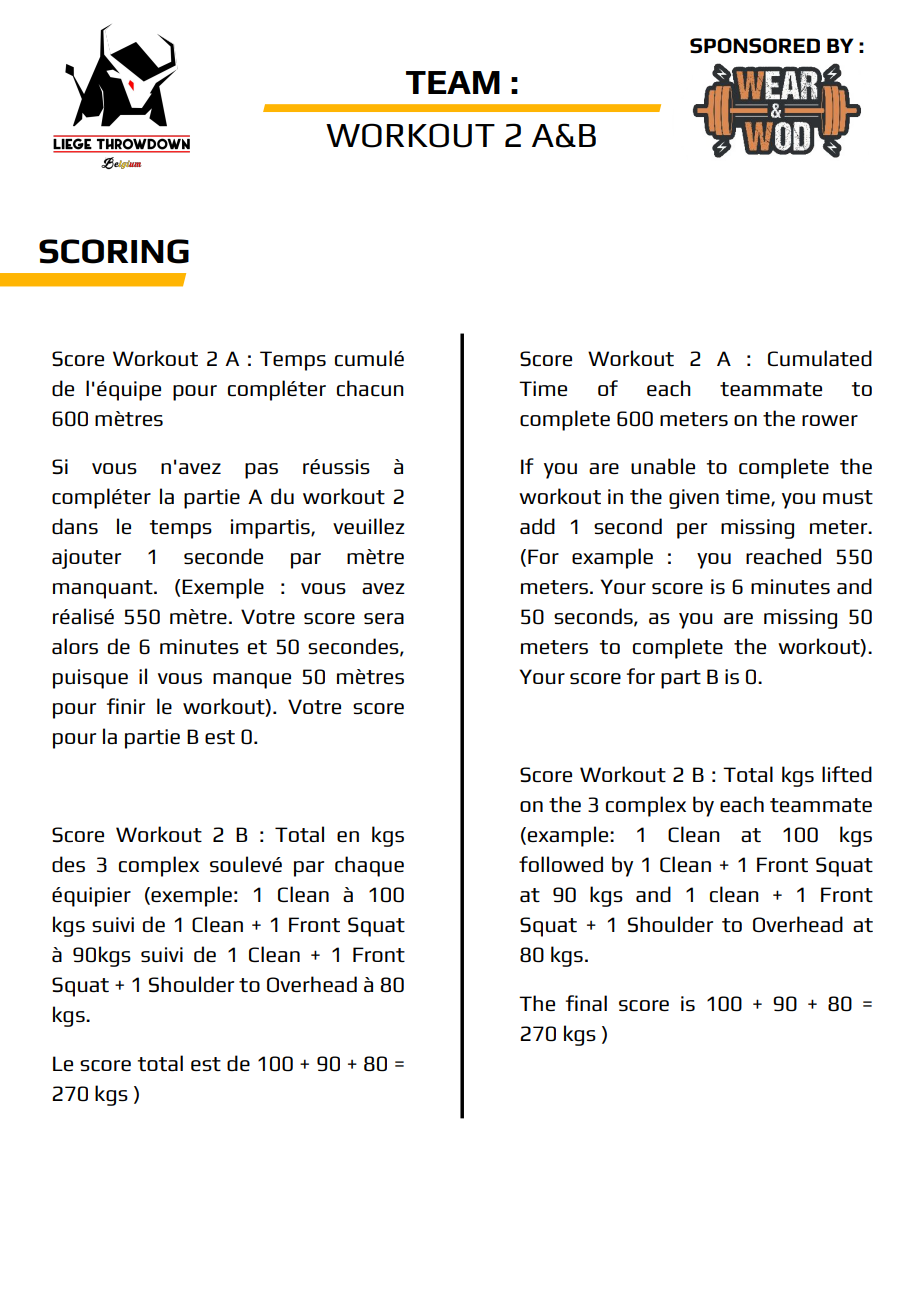 This screenshot has height=1307, width=924. What do you see at coordinates (261, 471) in the screenshot?
I see `pas` at bounding box center [261, 471].
